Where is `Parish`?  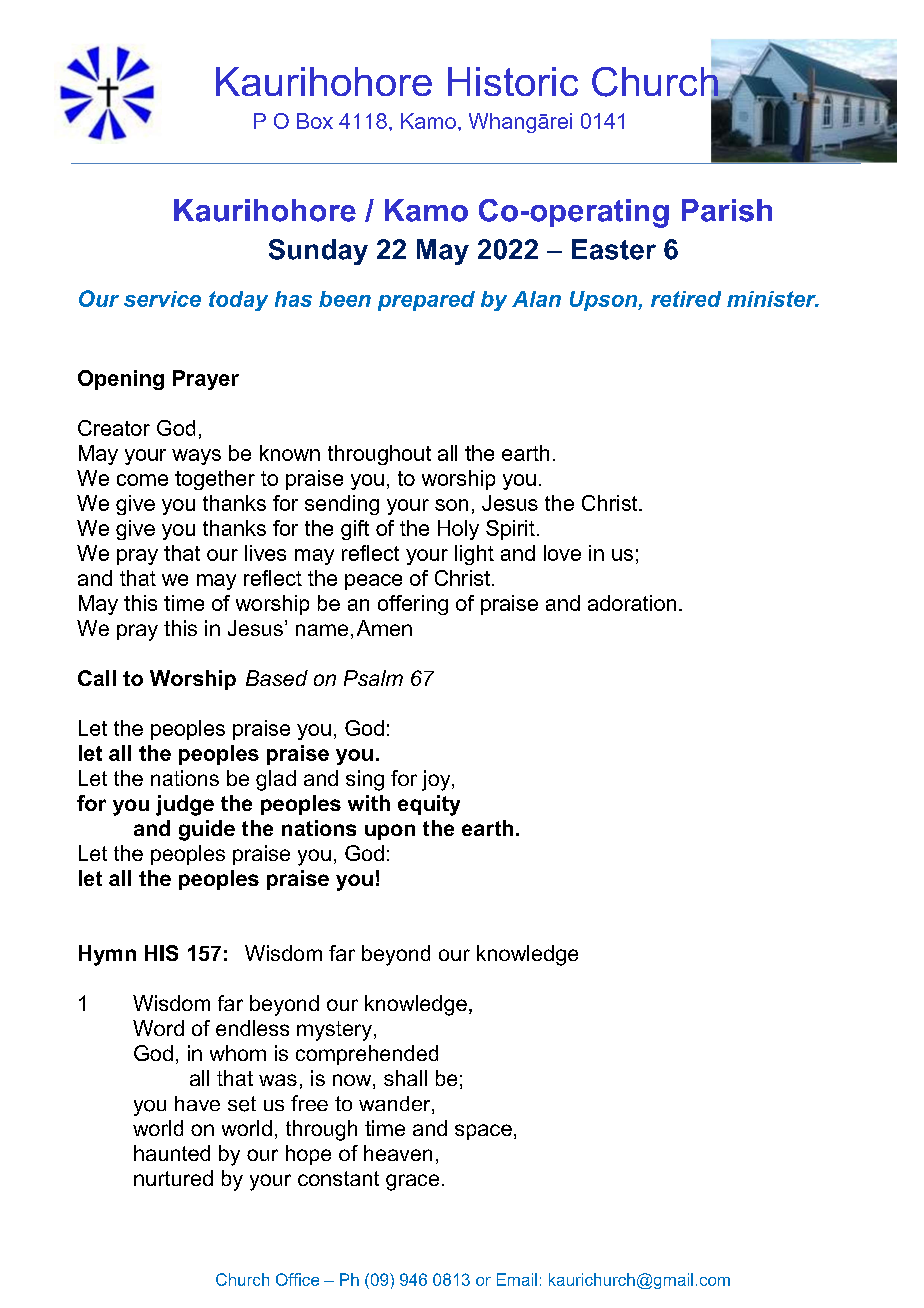 Parish is located at coordinates (727, 210).
